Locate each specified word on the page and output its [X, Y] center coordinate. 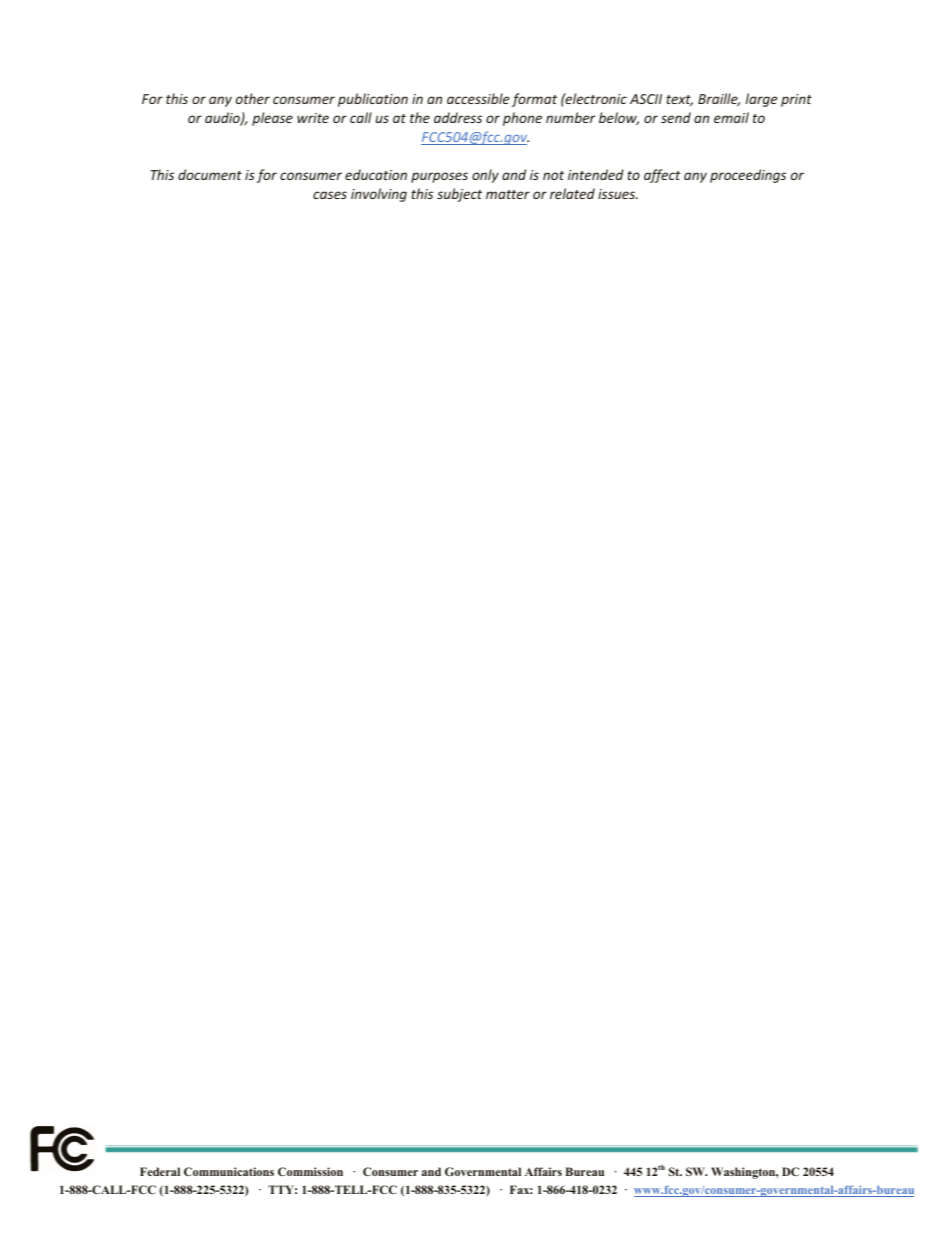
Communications [229, 1171]
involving [379, 195]
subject [459, 195]
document [210, 174]
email [731, 117]
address [458, 117]
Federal [160, 1171]
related [572, 193]
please [272, 119]
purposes [439, 177]
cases [330, 195]
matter [508, 194]
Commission [310, 1171]
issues [617, 194]
